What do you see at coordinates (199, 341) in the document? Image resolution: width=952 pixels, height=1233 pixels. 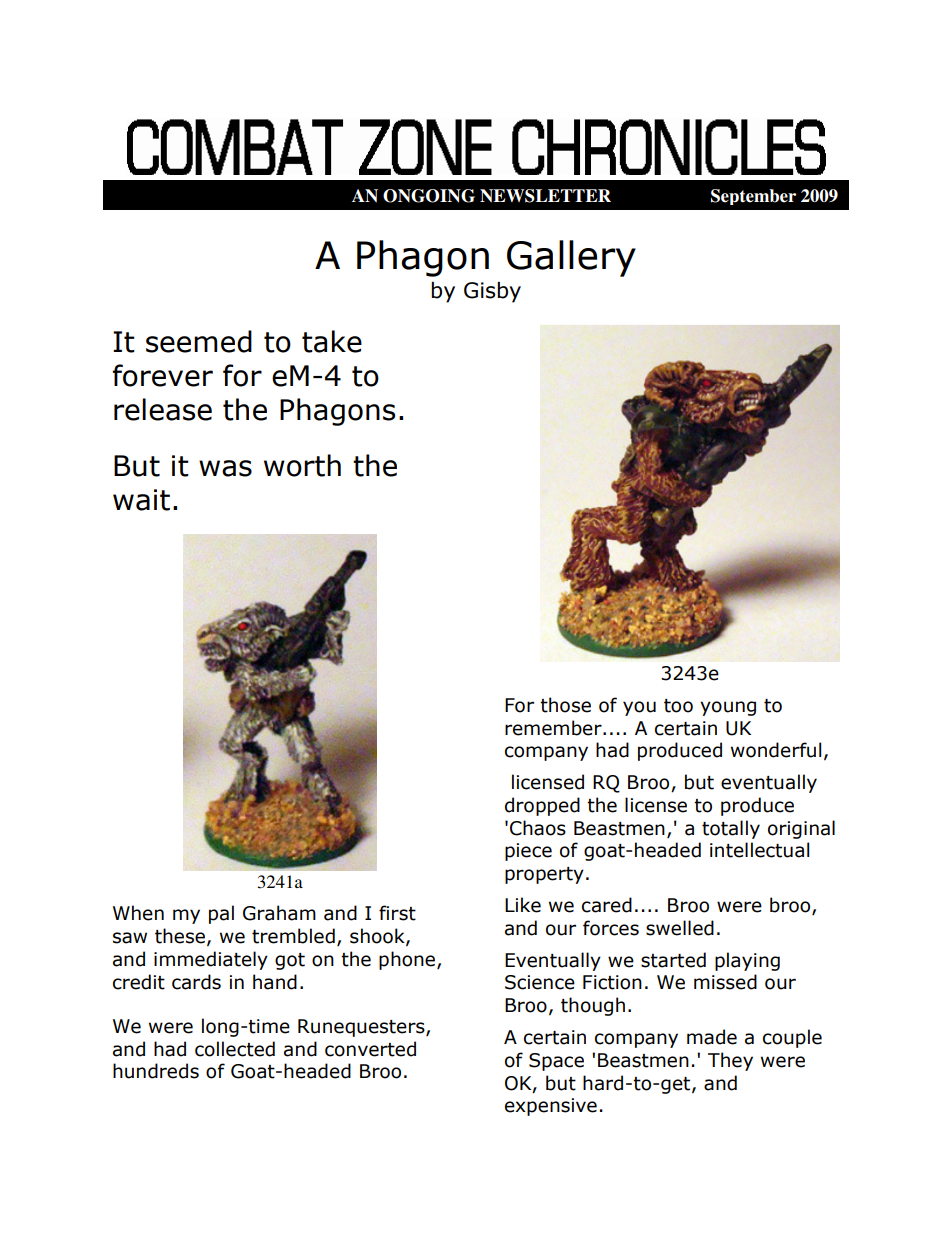 I see `seemed` at bounding box center [199, 341].
